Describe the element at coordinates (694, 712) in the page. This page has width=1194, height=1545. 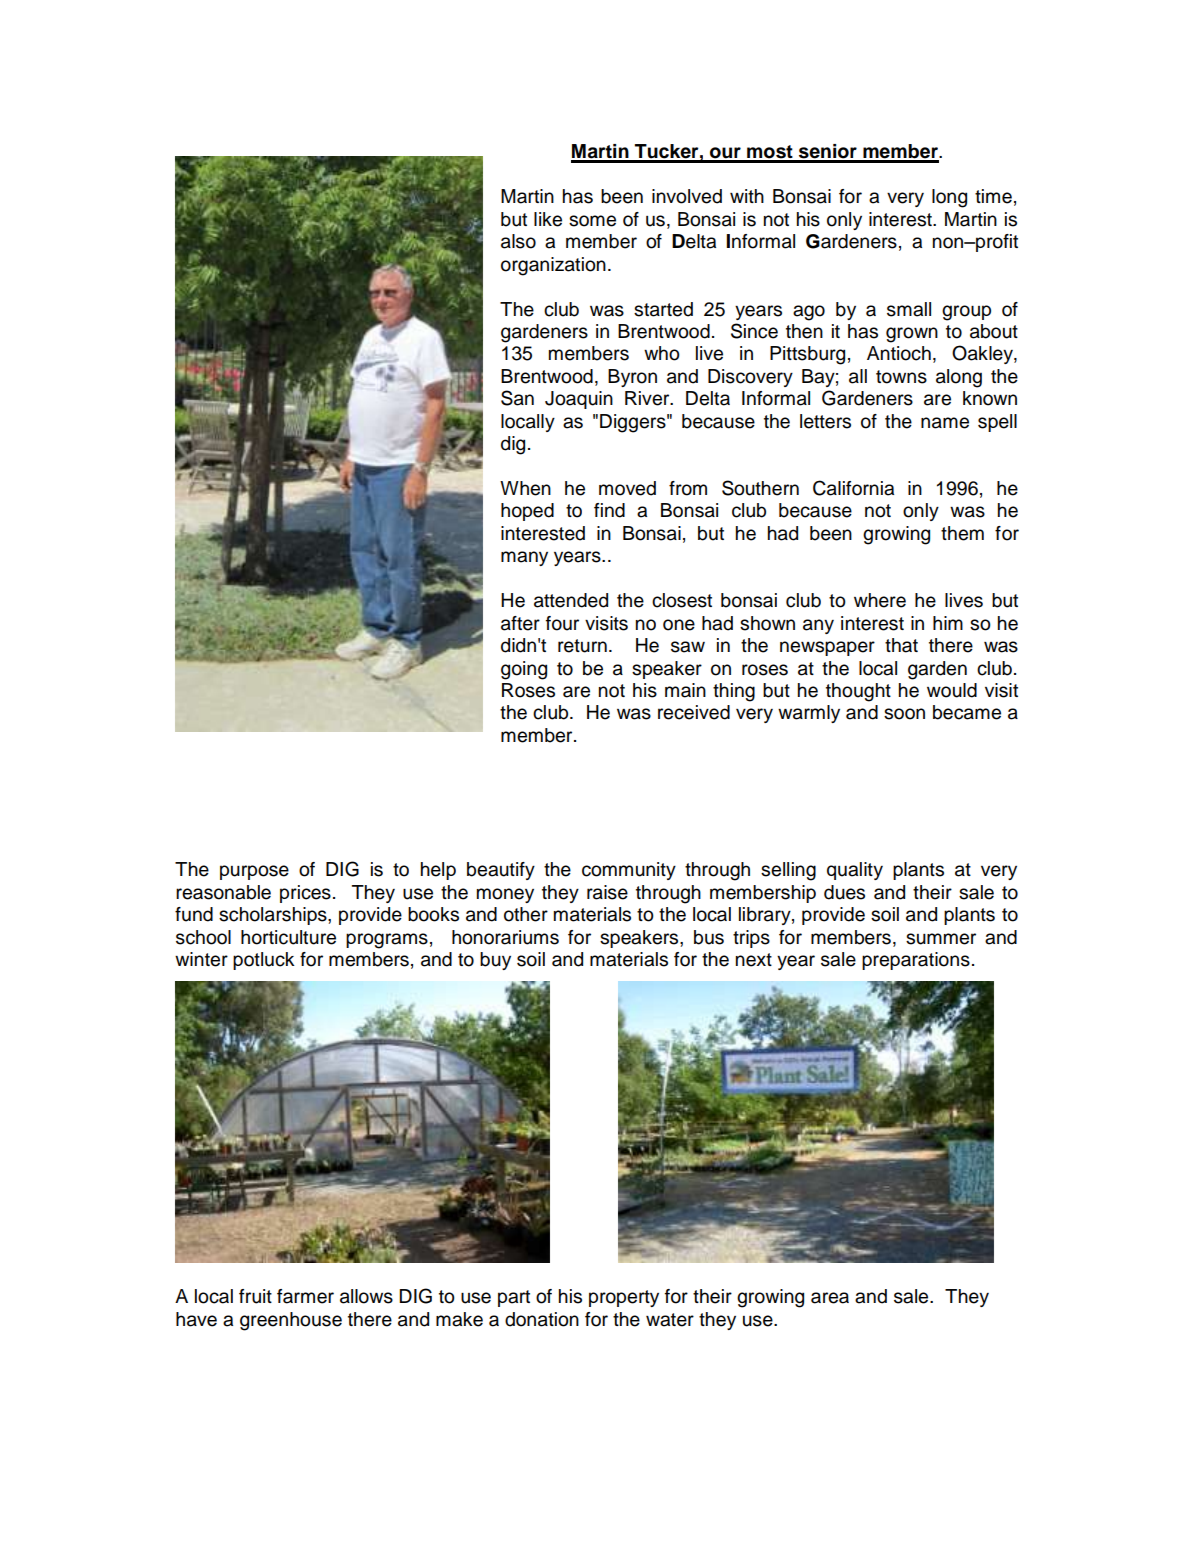
I see `received` at that location.
